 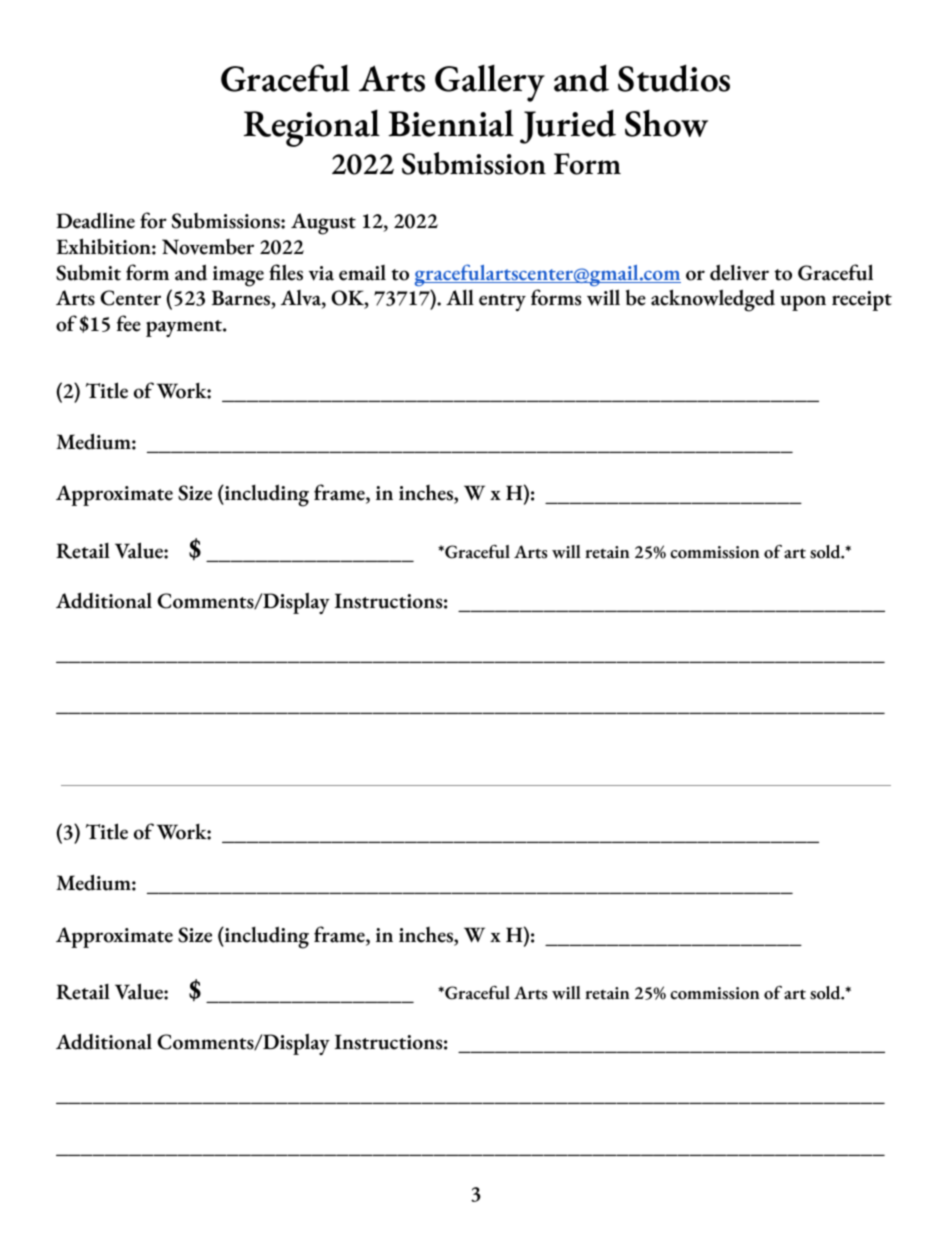 What do you see at coordinates (739, 272) in the screenshot?
I see `deliver` at bounding box center [739, 272].
